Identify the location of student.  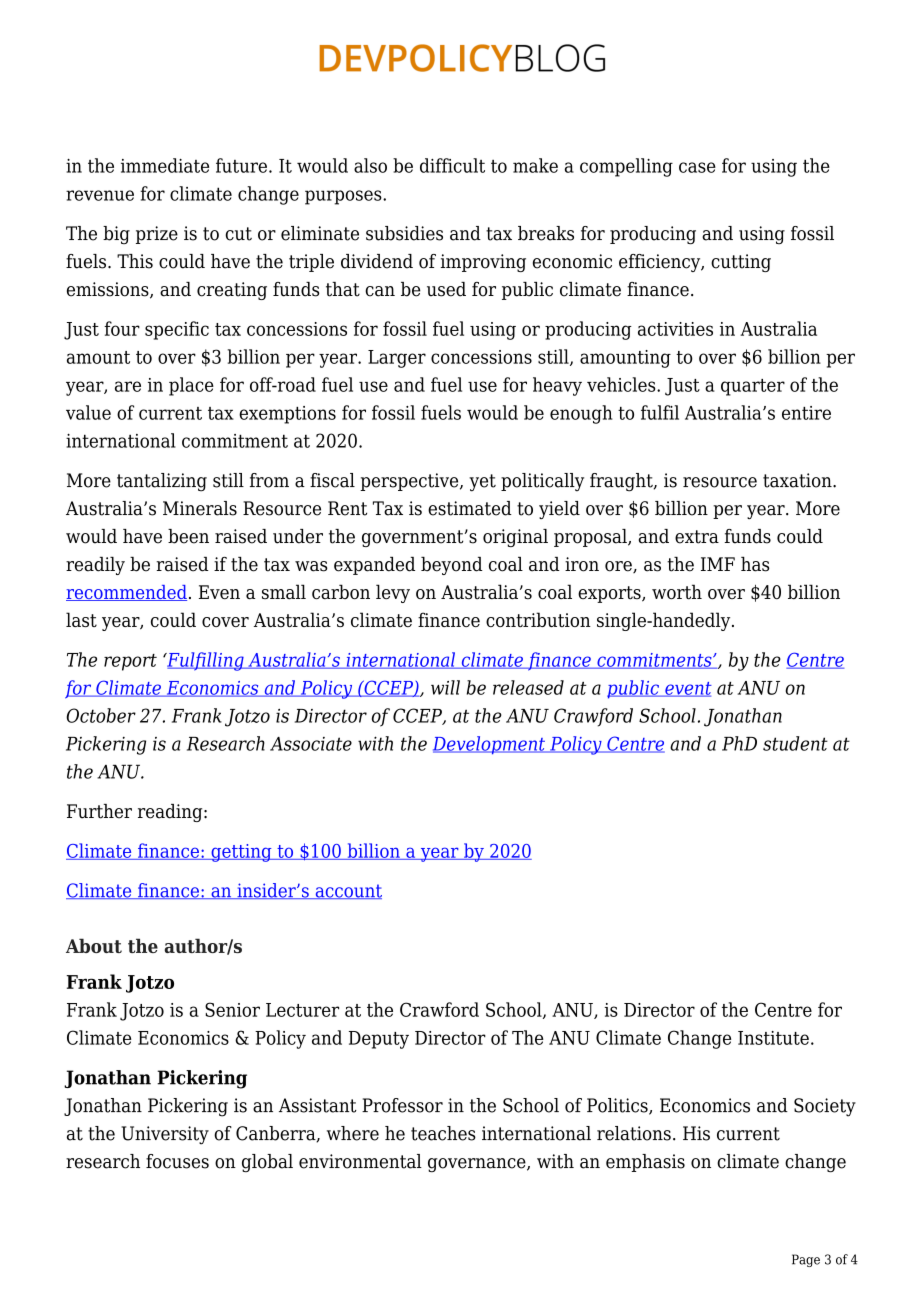
(795, 743).
